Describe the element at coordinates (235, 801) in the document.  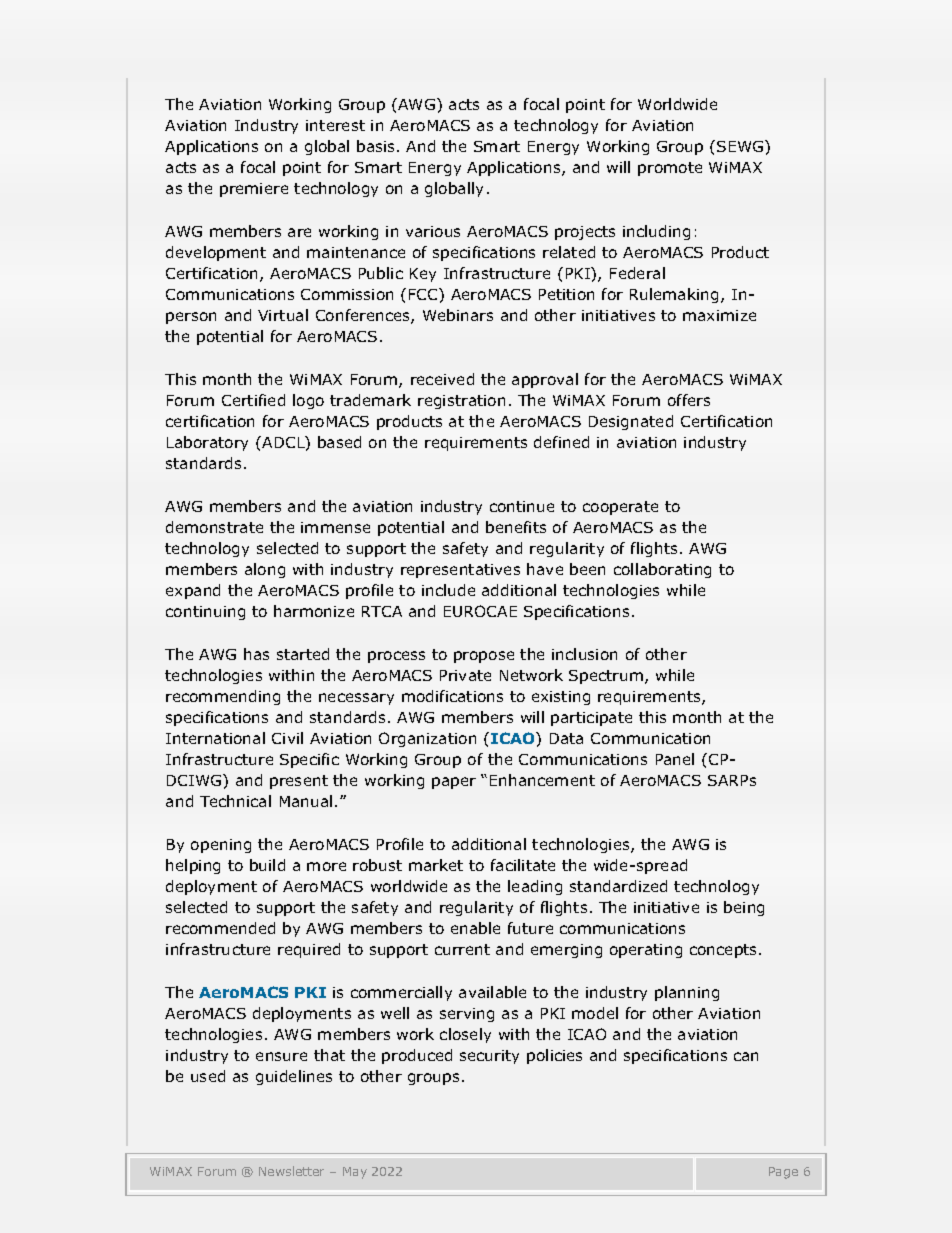
I see `Technical` at that location.
